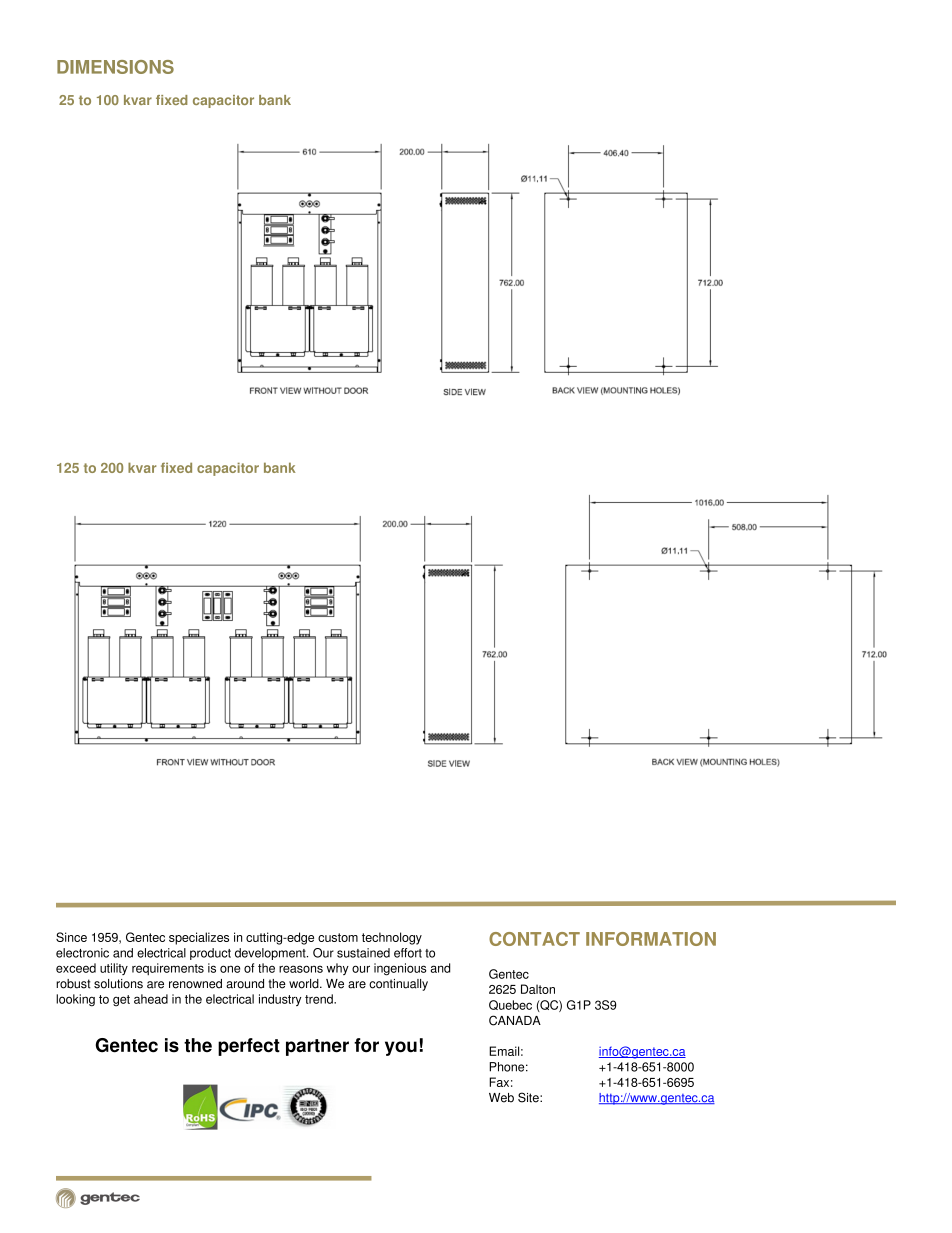 The image size is (952, 1233). I want to click on get, so click(121, 1001).
